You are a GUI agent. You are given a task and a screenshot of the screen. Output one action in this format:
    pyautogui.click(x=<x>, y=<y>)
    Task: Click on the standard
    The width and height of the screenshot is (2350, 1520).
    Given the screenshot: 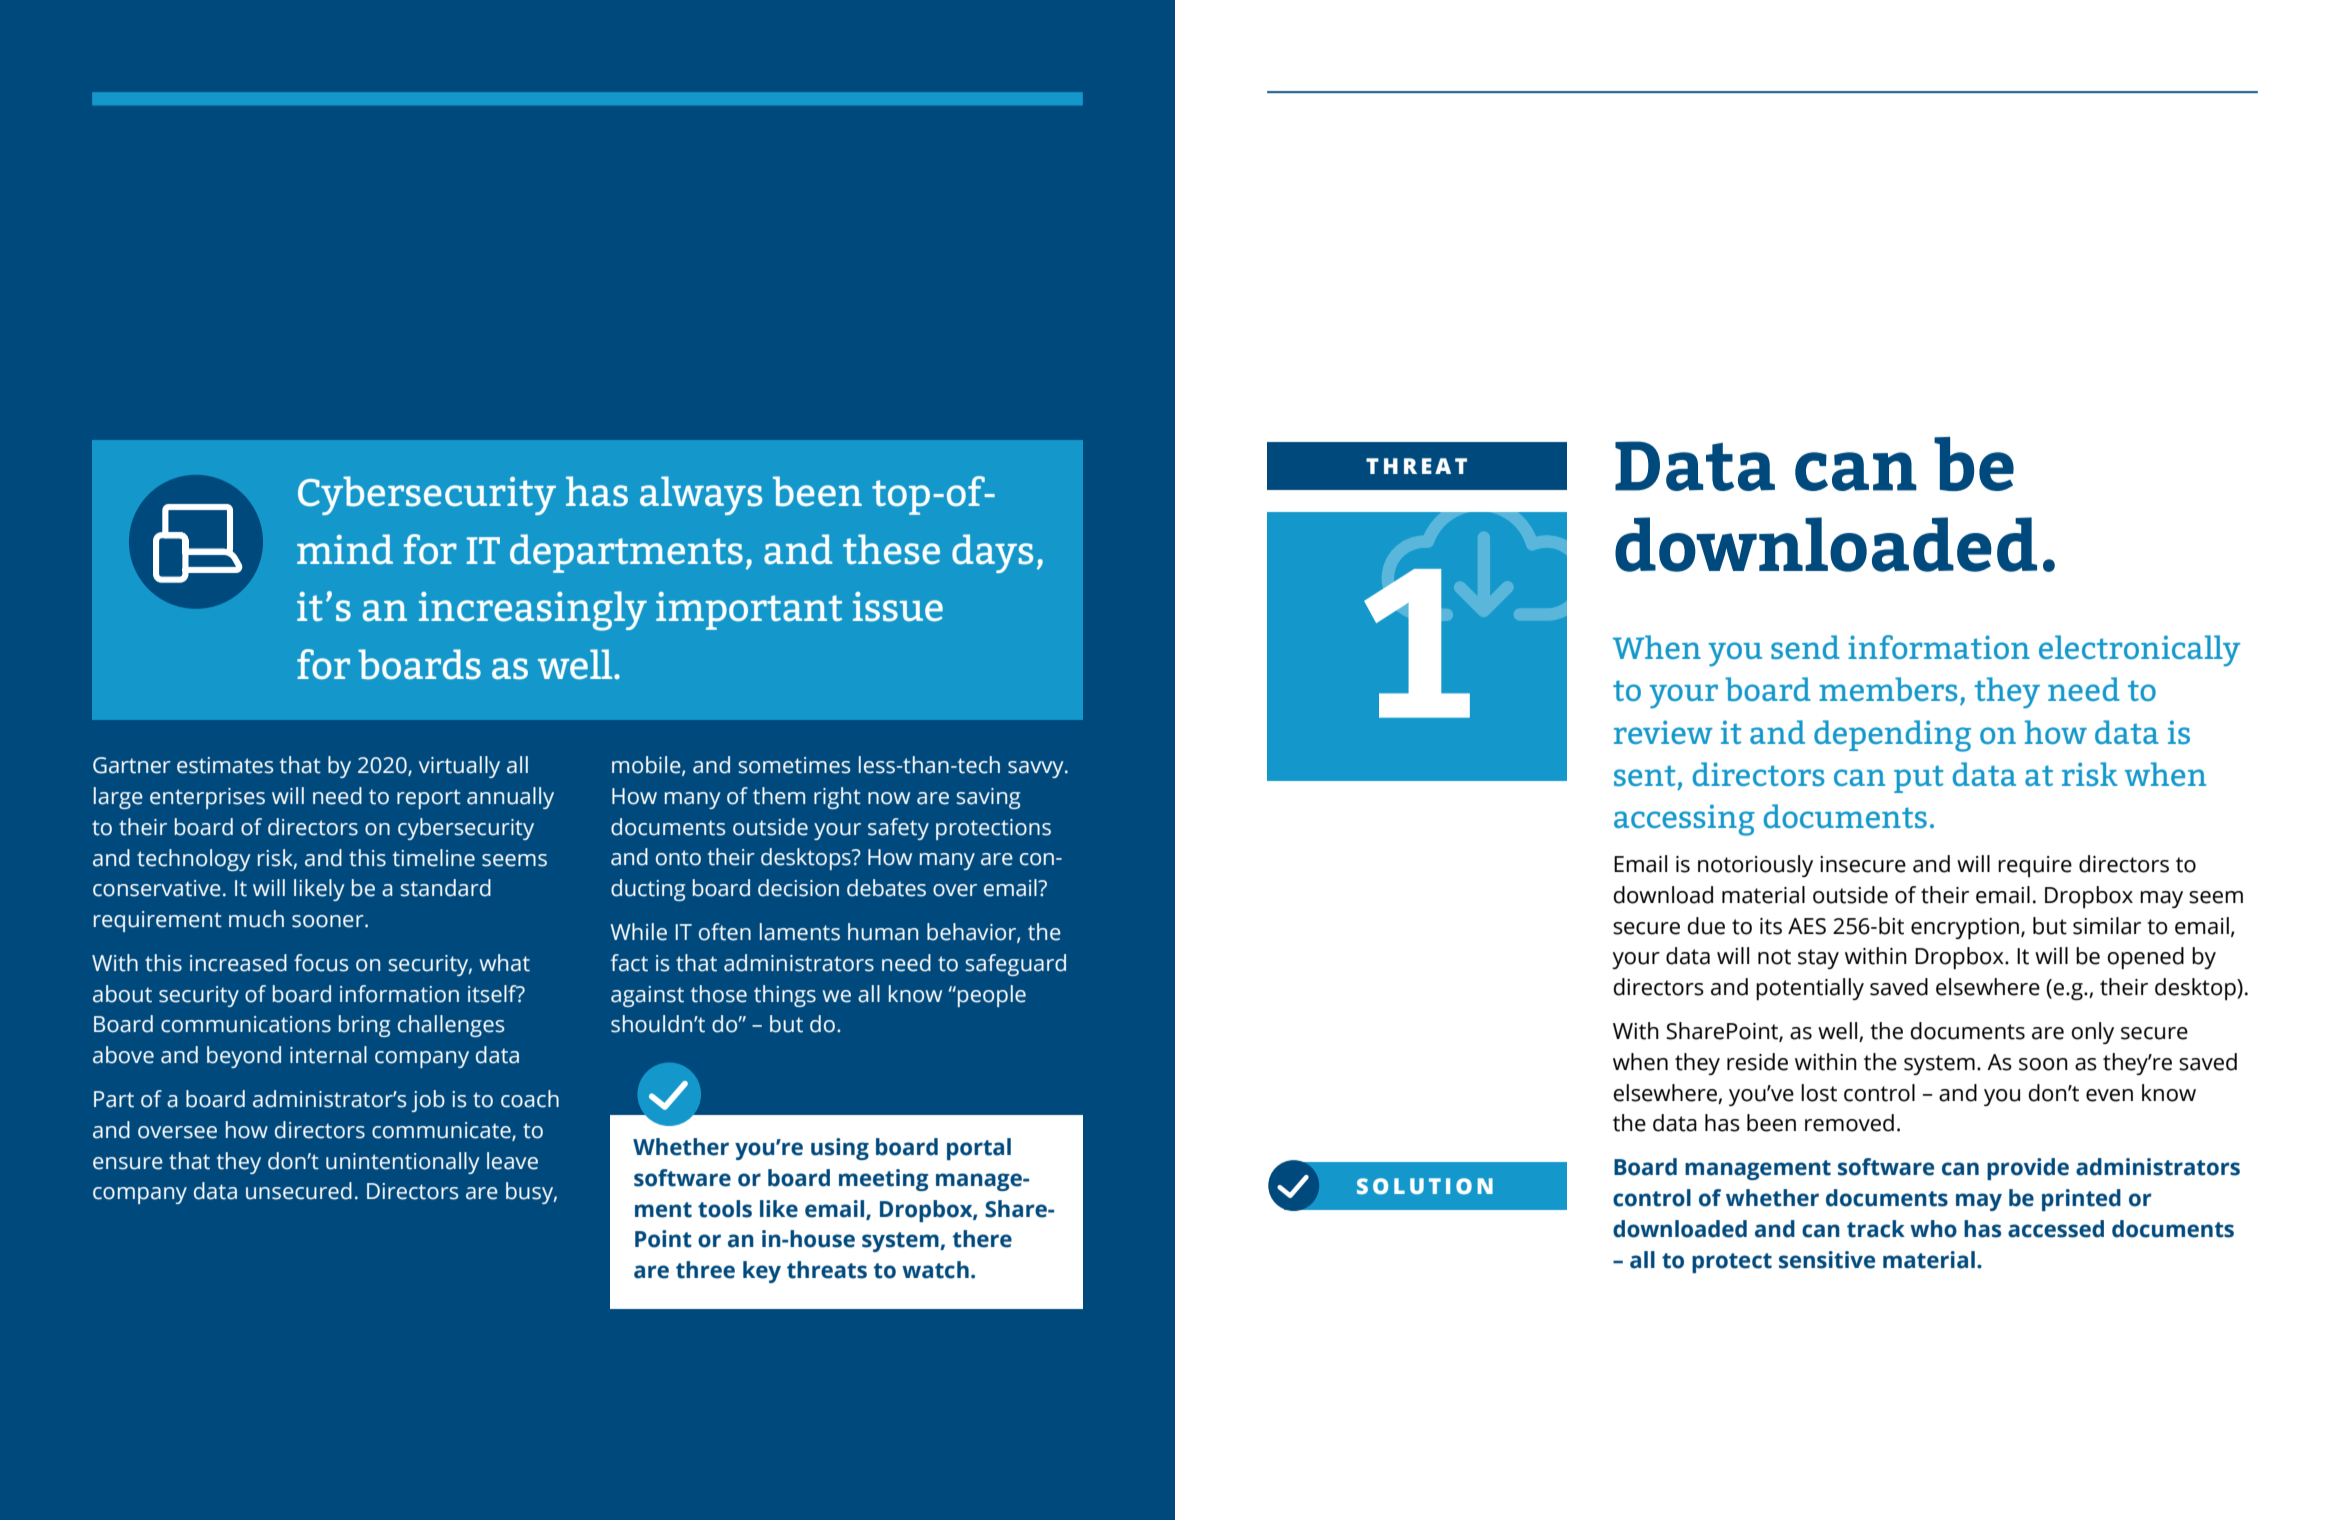 What is the action you would take?
    pyautogui.click(x=446, y=888)
